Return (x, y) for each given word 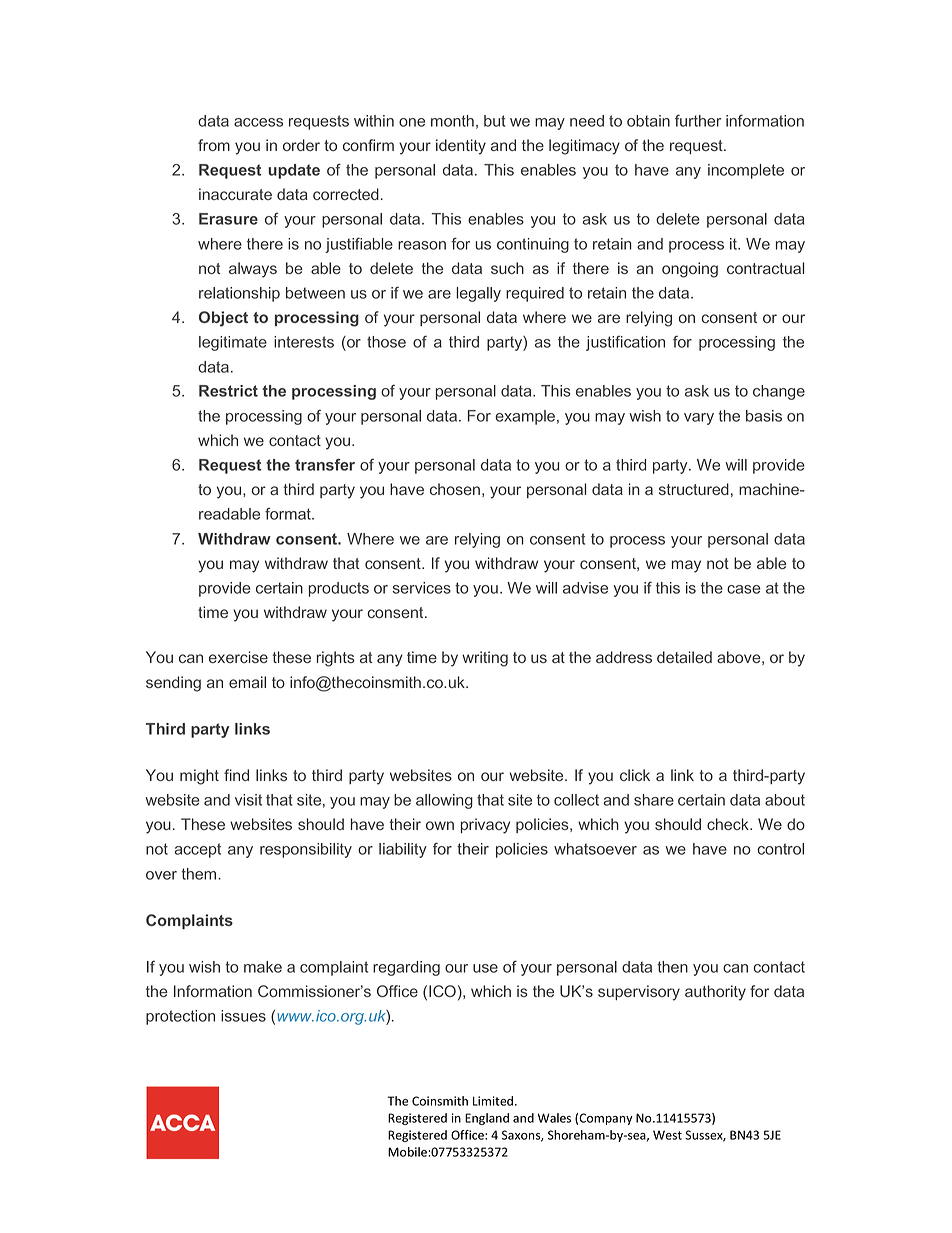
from (214, 145)
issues (243, 1016)
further (698, 120)
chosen (455, 489)
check (729, 824)
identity (461, 147)
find (236, 775)
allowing (444, 801)
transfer (325, 465)
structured (694, 489)
